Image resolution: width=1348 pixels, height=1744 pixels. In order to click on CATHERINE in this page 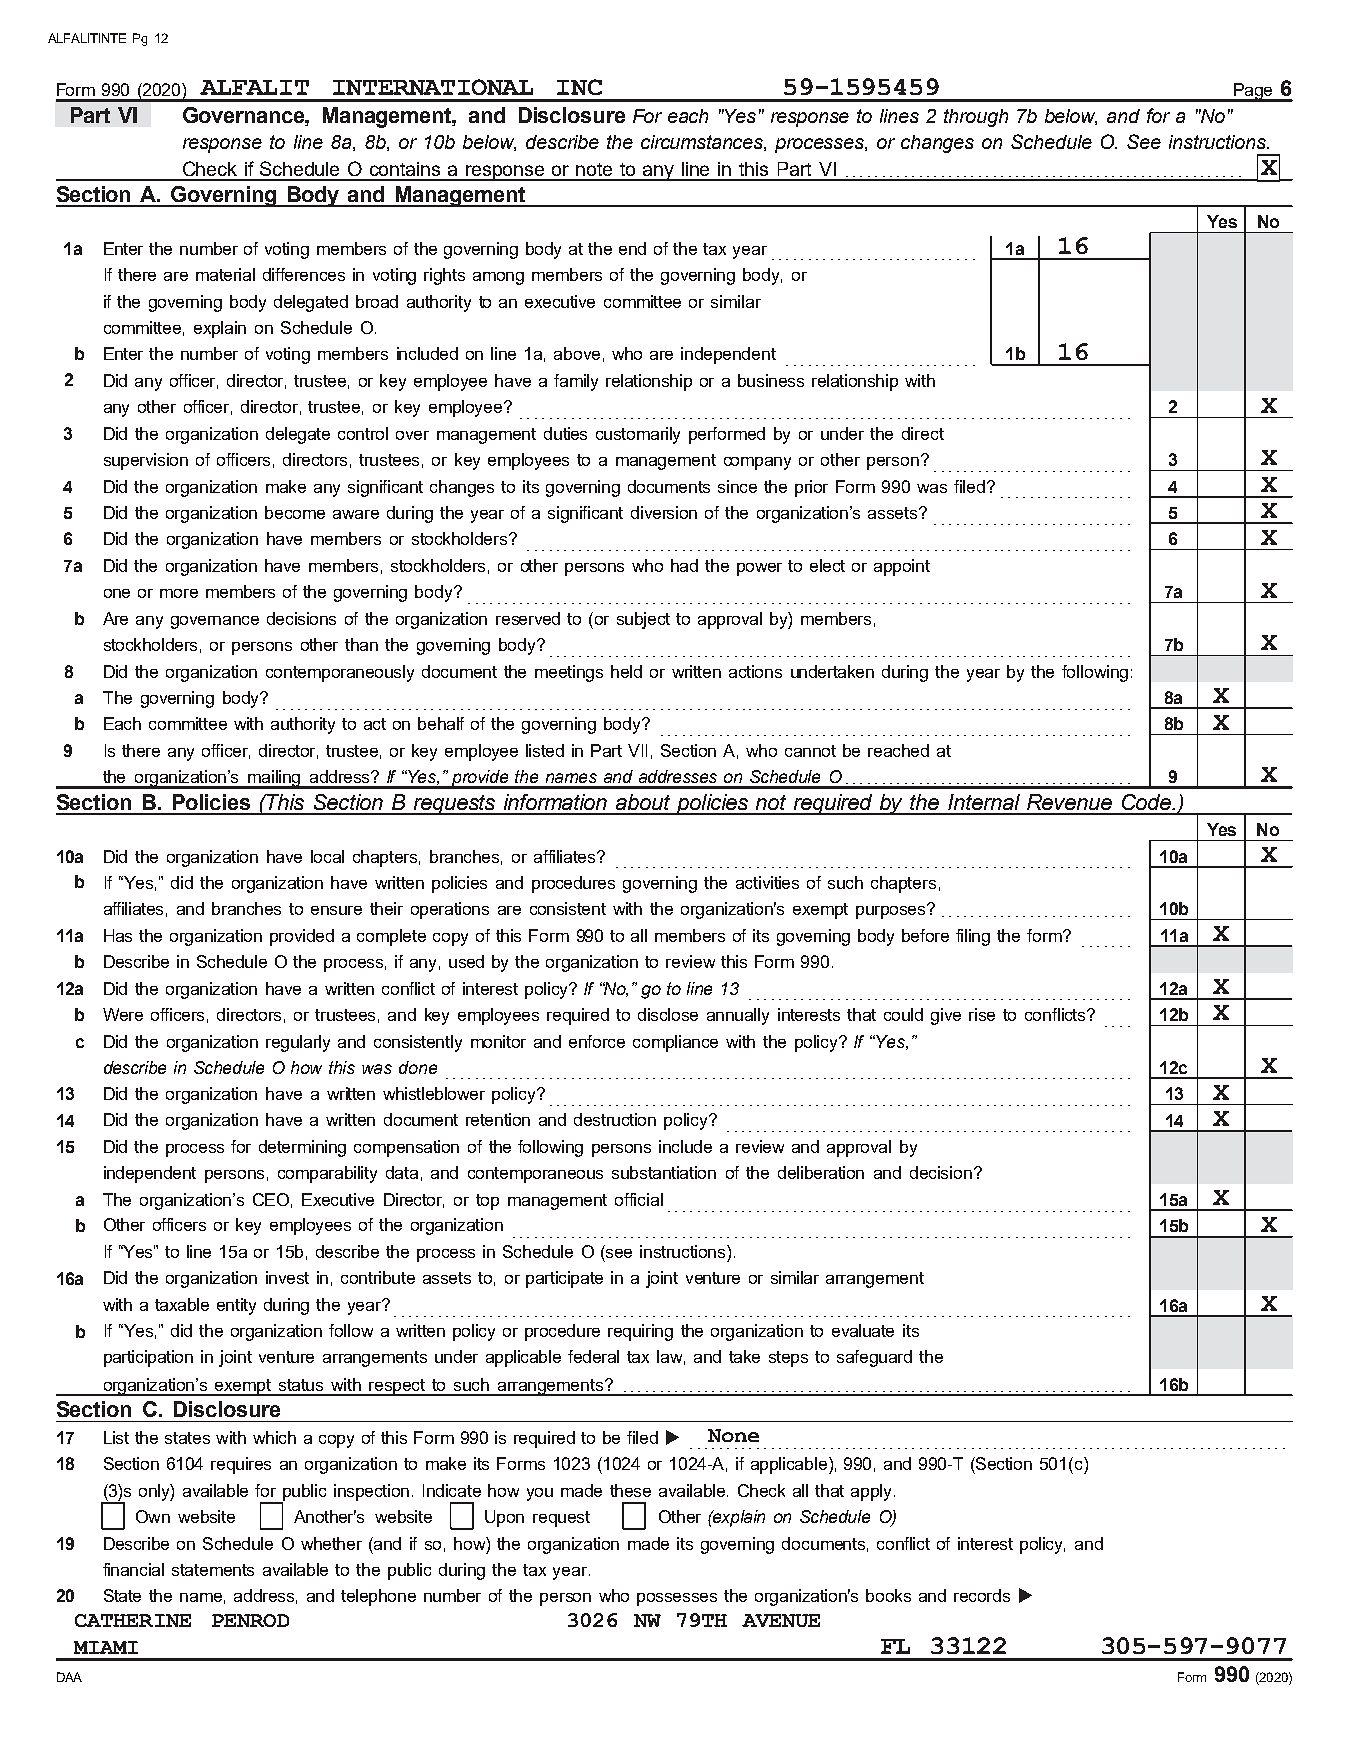, I will do `click(133, 1620)`.
